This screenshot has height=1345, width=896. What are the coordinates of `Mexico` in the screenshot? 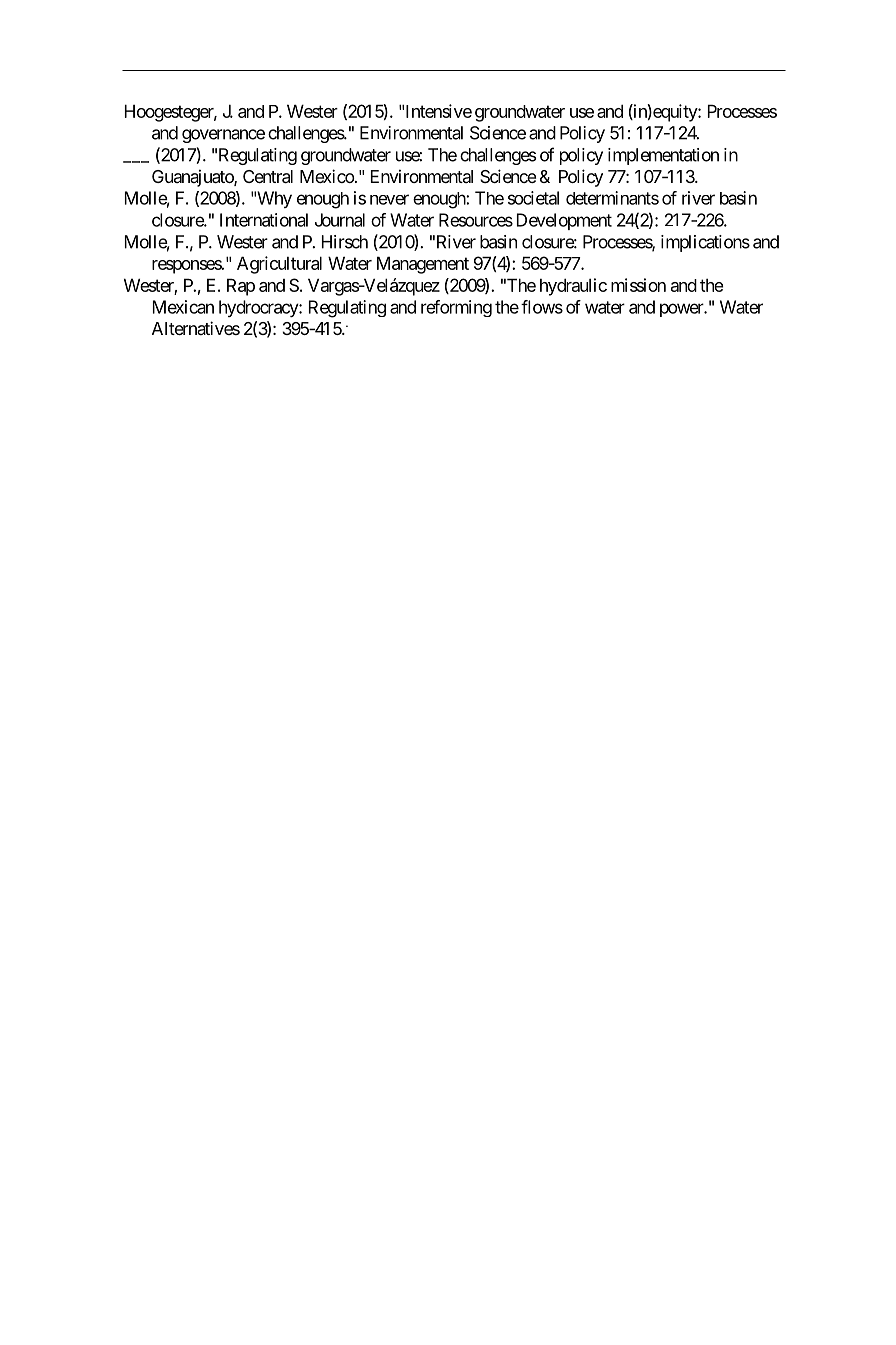 It's located at (327, 176).
